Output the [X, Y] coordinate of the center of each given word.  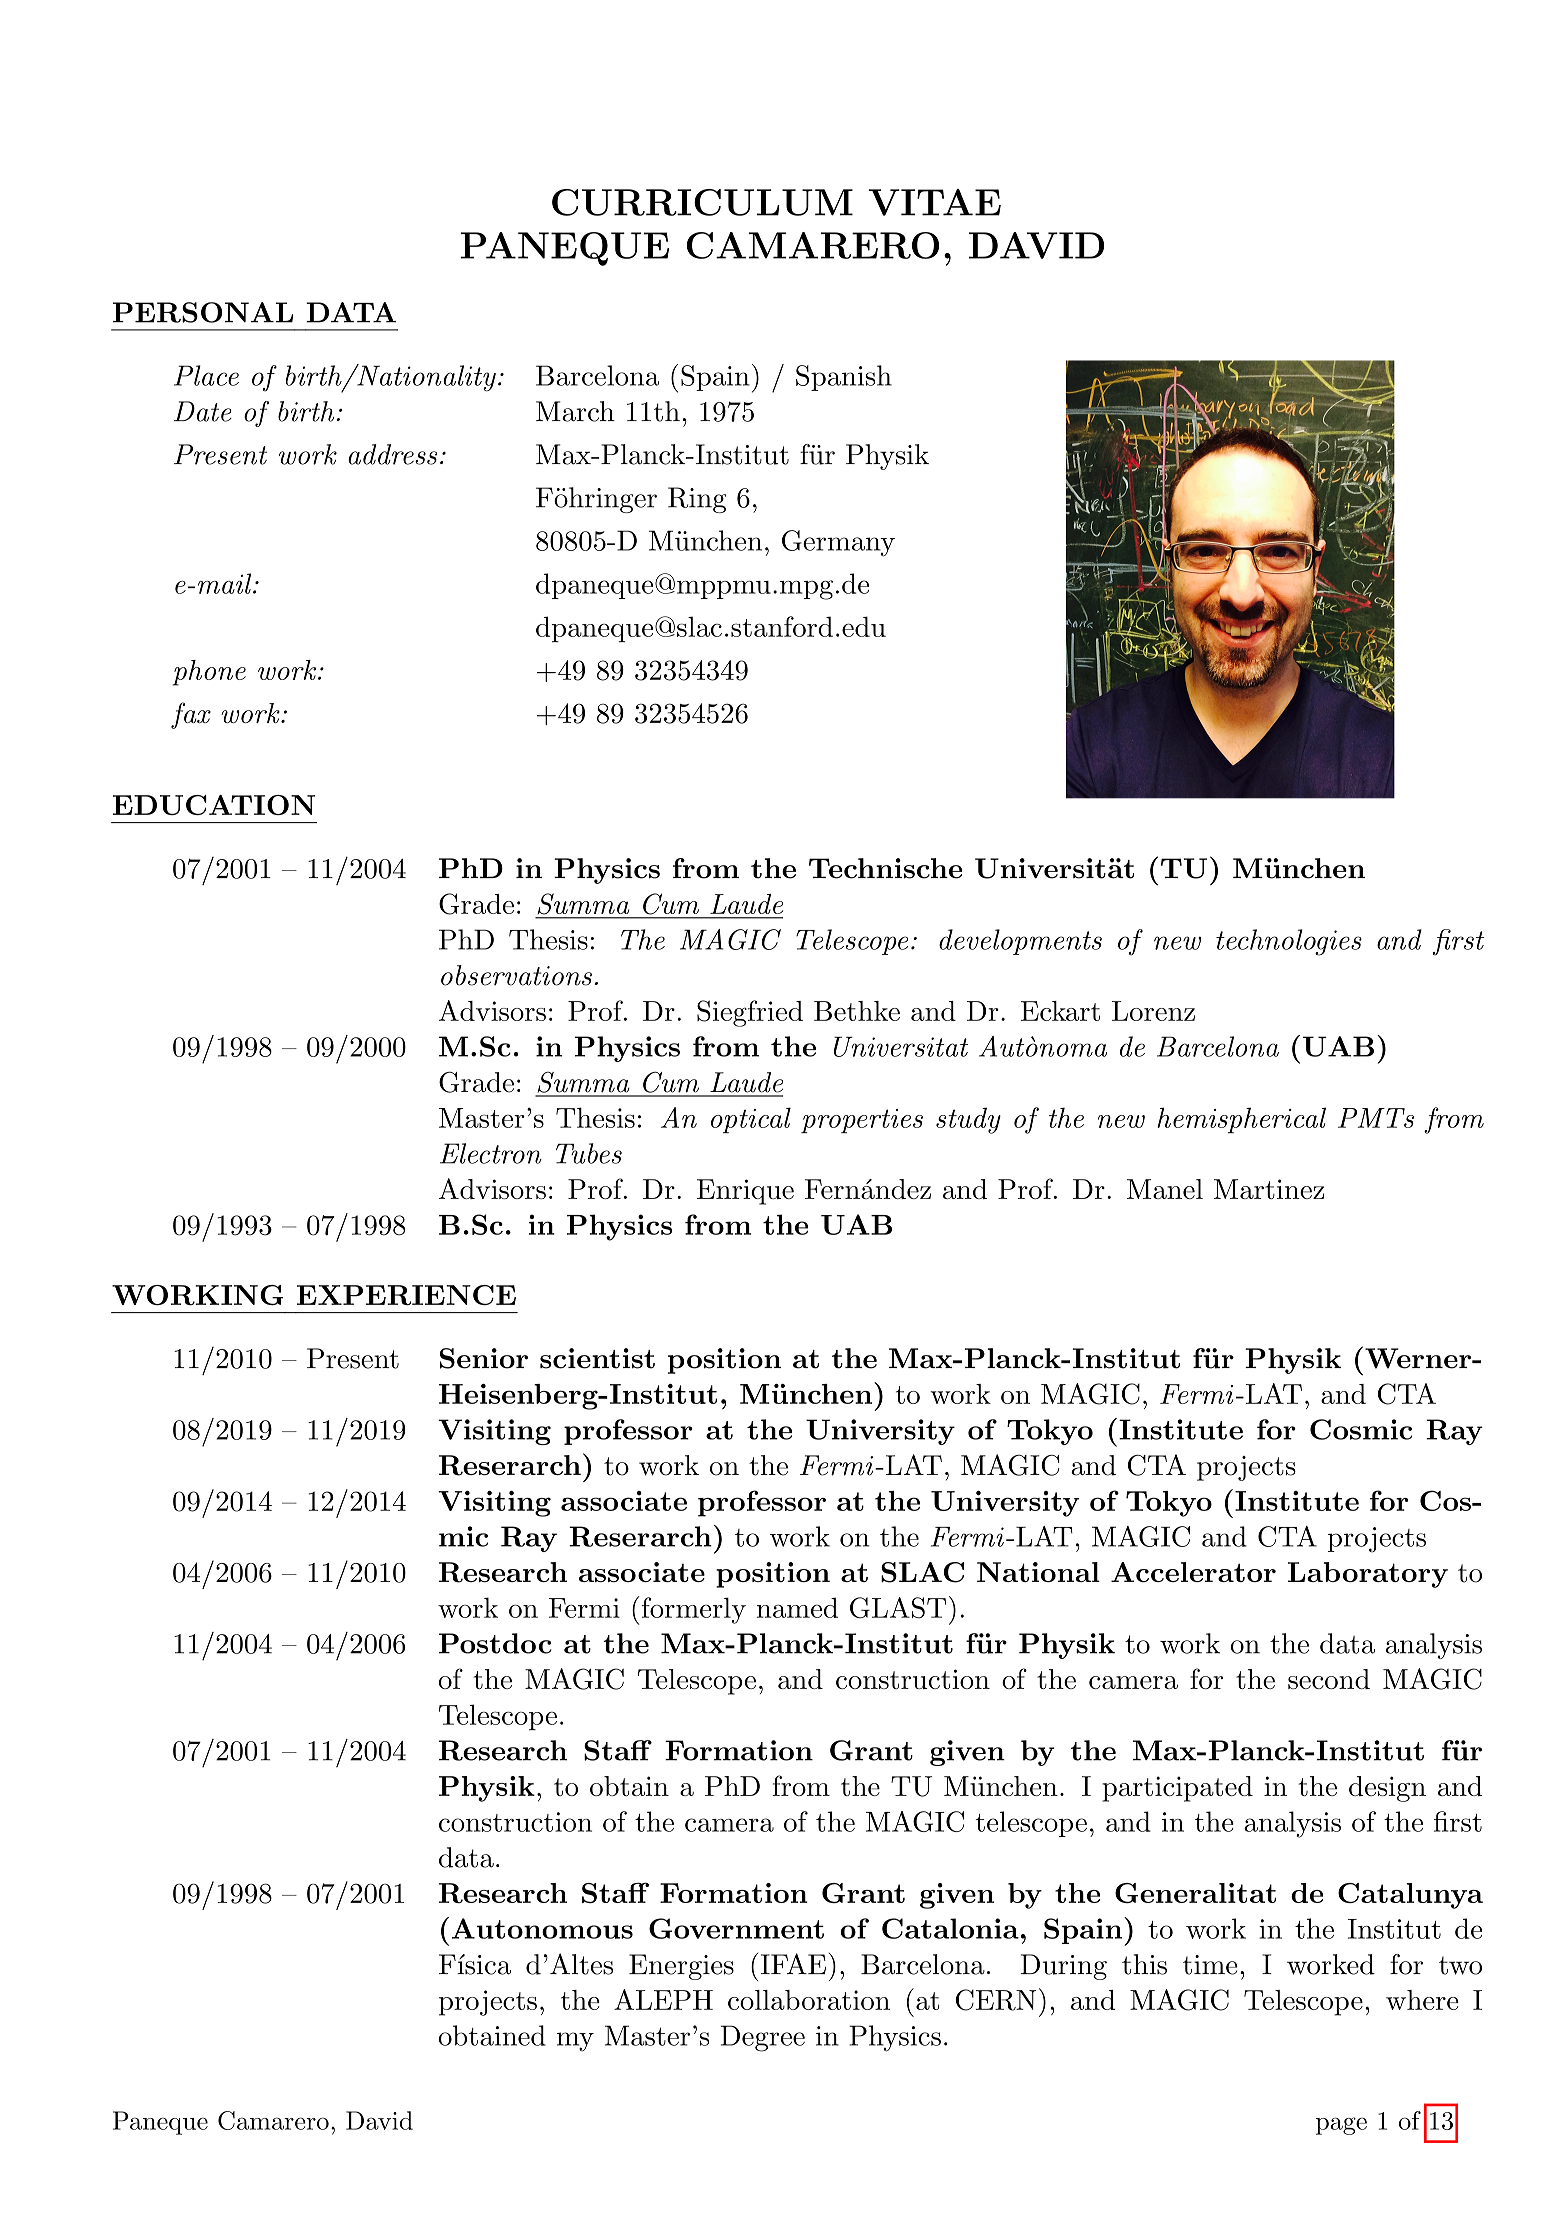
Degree [763, 2038]
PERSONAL [203, 312]
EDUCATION [214, 805]
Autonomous [542, 1928]
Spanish [844, 378]
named [797, 1607]
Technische [885, 868]
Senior [484, 1358]
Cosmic [1361, 1429]
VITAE [935, 202]
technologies [1289, 942]
